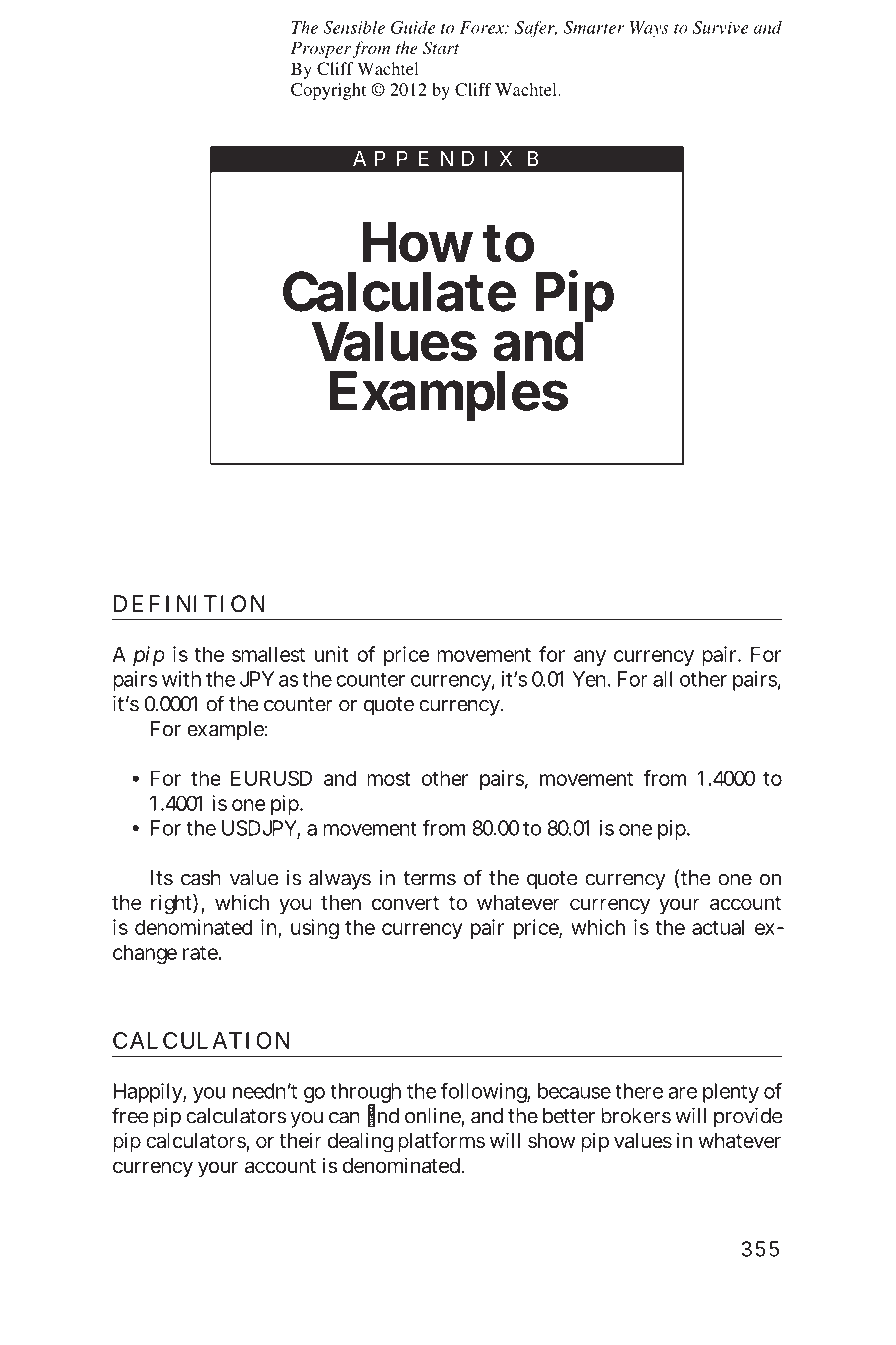  I want to click on free, so click(130, 1115).
